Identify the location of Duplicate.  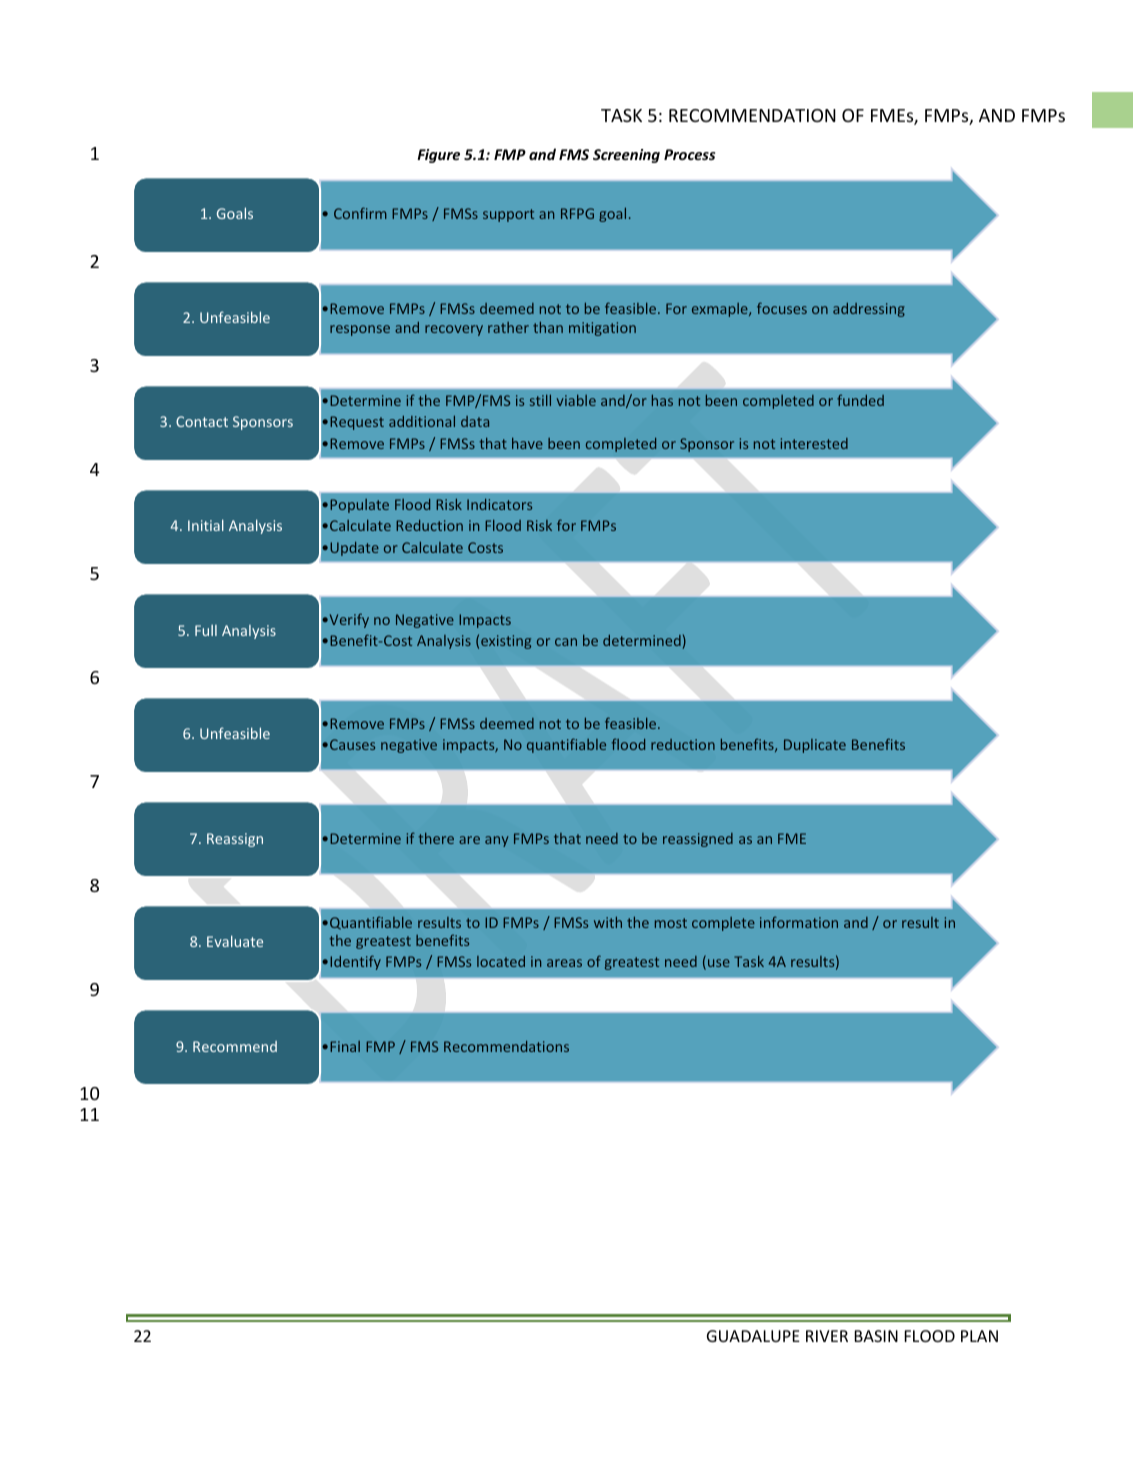
(815, 746).
